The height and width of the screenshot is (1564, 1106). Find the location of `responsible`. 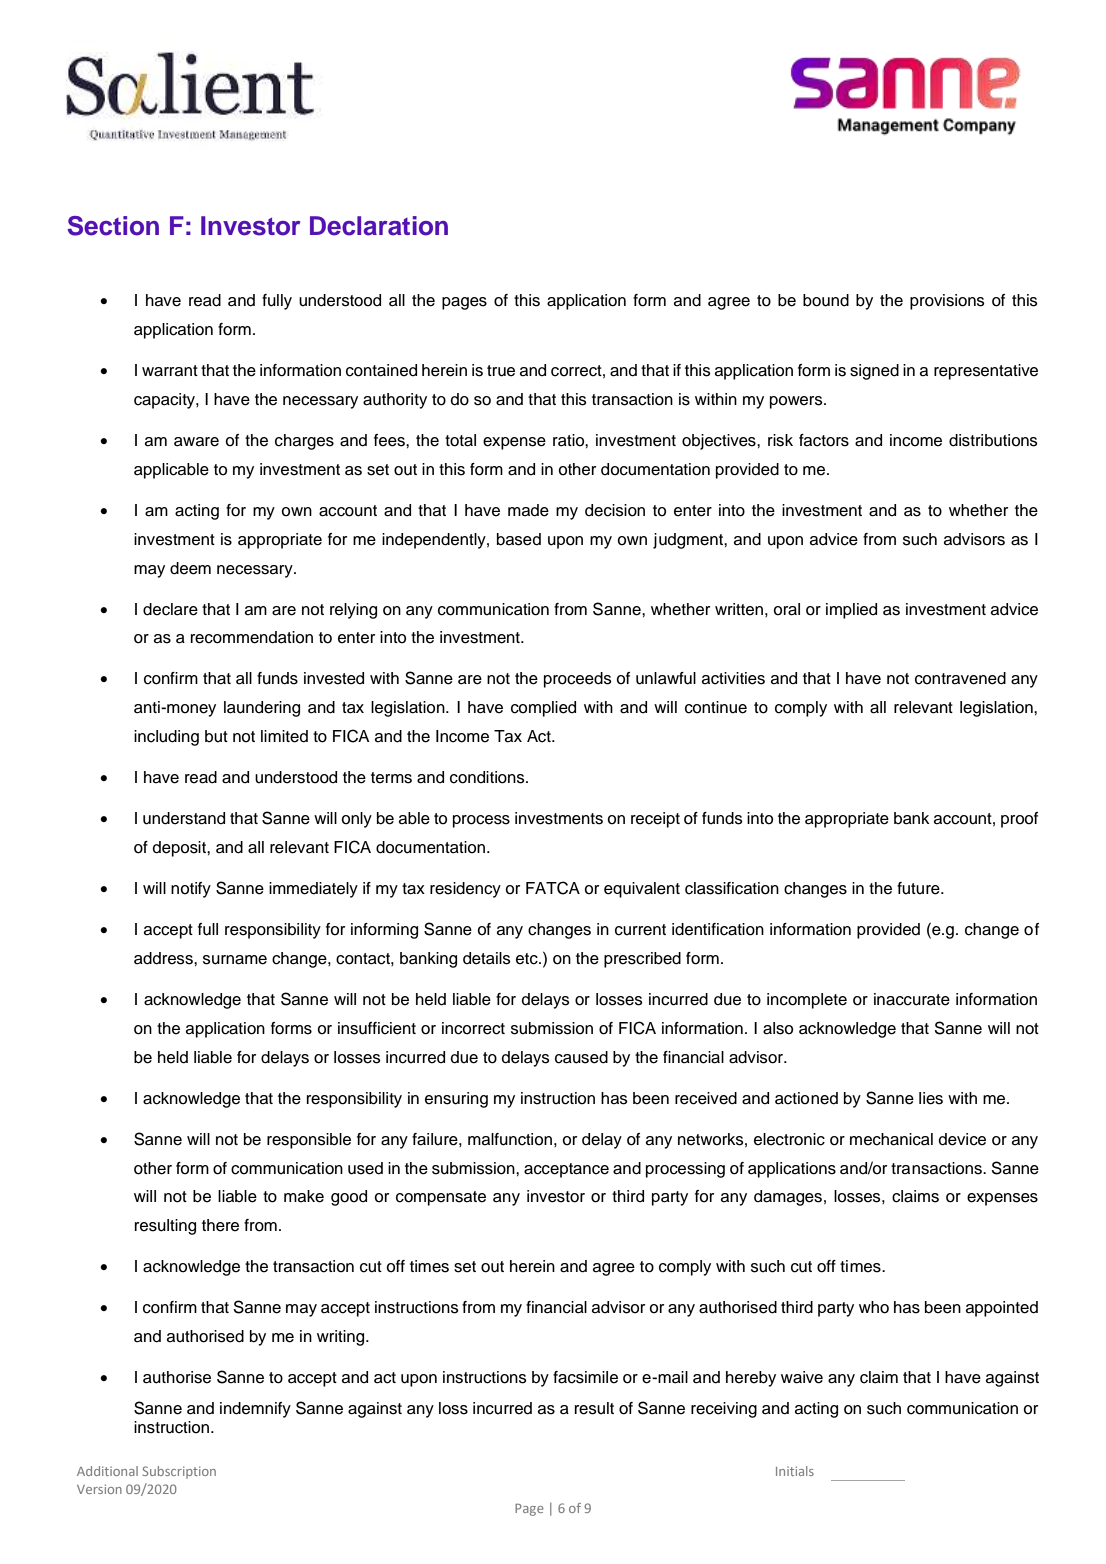

responsible is located at coordinates (309, 1141).
